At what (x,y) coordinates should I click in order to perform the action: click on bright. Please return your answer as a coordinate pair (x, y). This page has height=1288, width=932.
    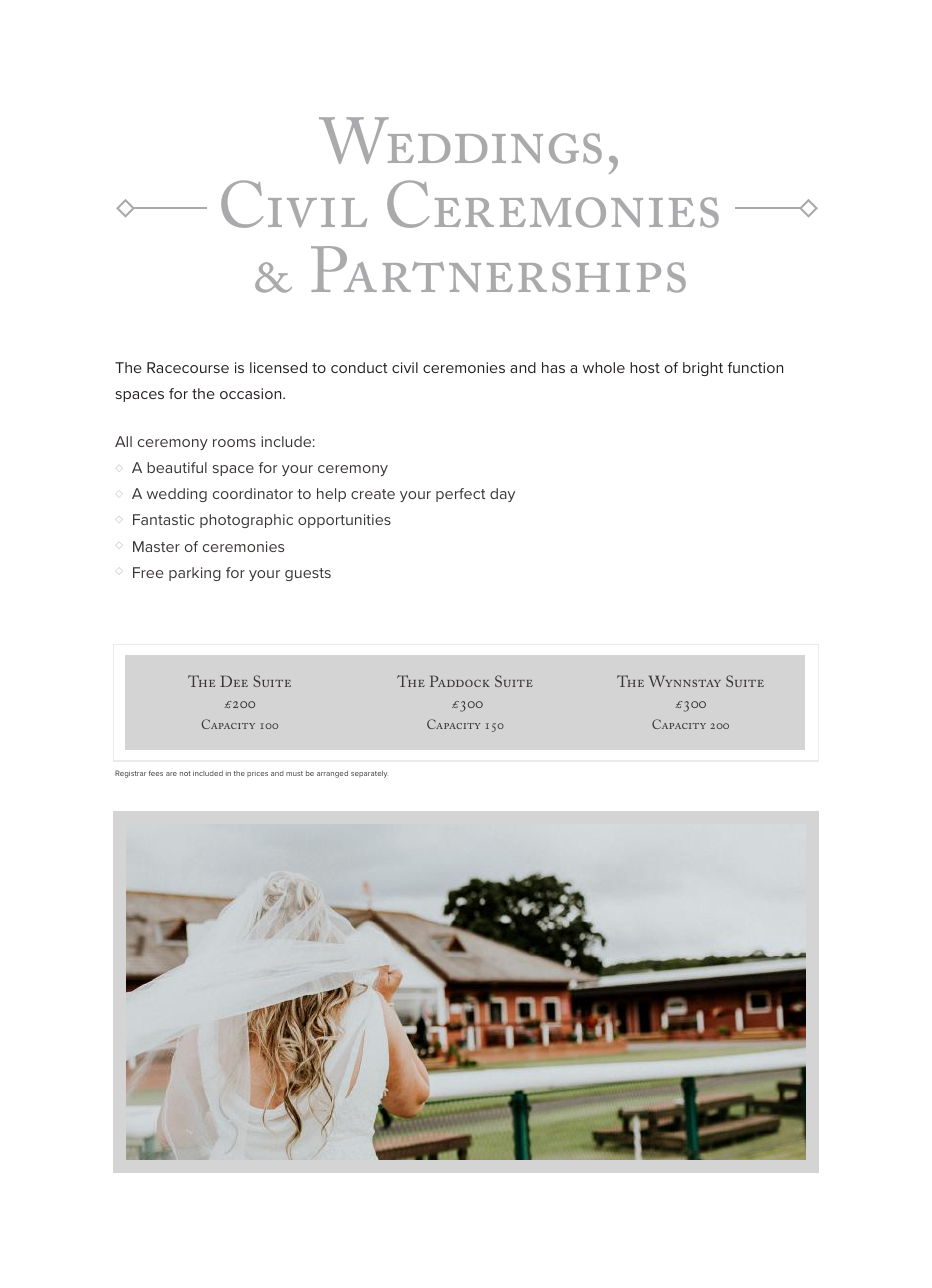
    Looking at the image, I should click on (703, 369).
